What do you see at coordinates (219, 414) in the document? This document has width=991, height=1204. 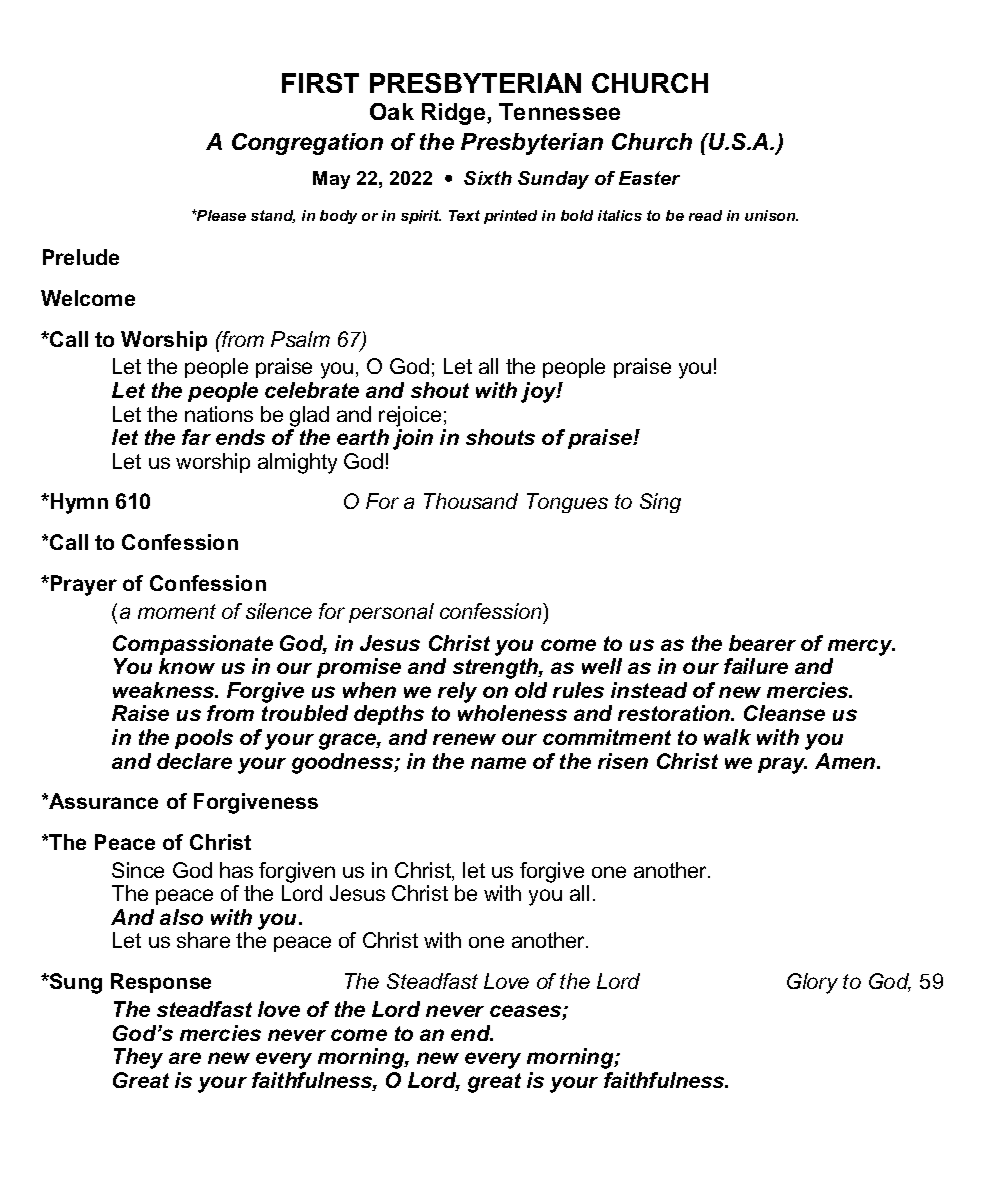 I see `nations` at bounding box center [219, 414].
